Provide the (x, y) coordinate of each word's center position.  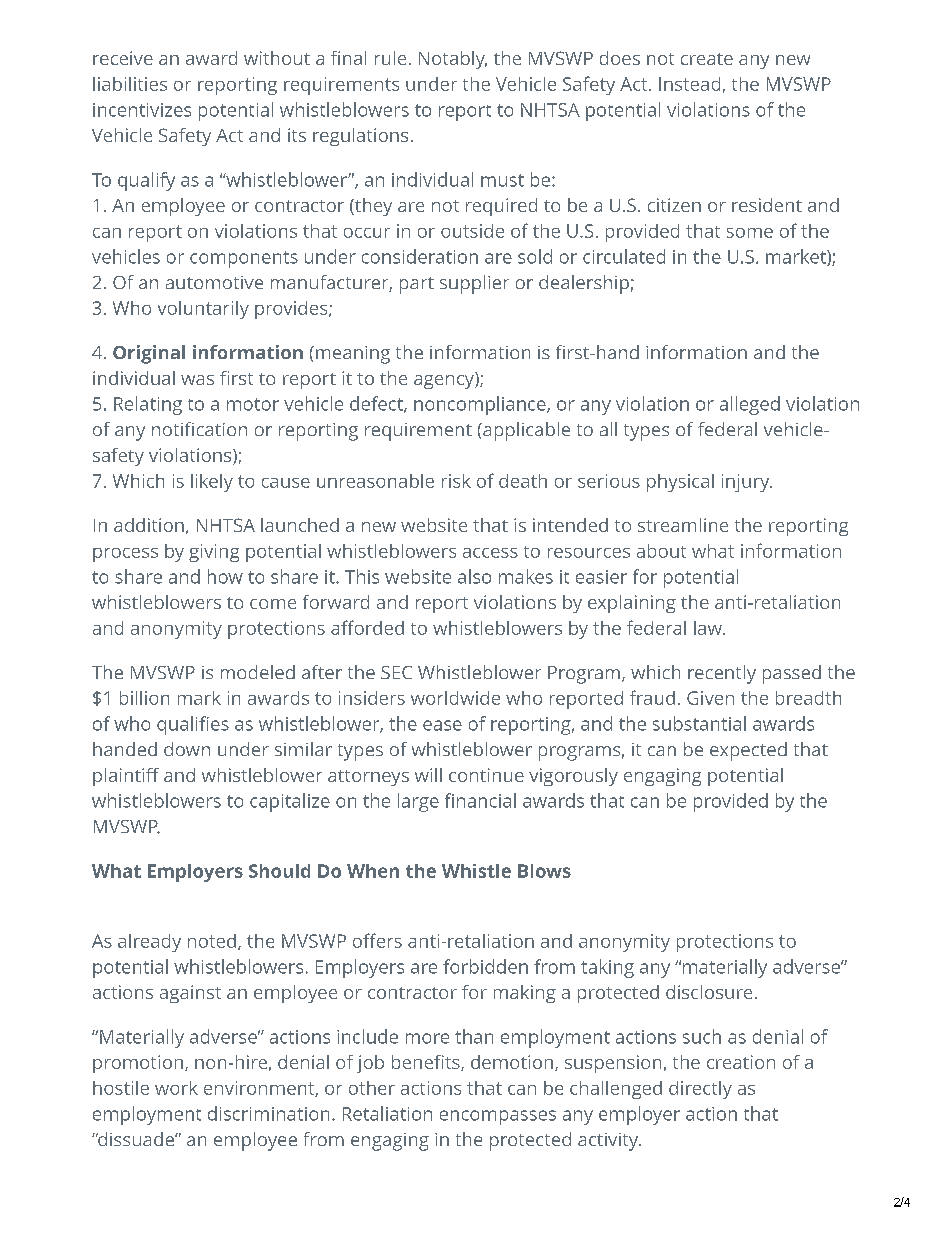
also (474, 576)
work (176, 1088)
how (225, 576)
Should (279, 871)
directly (700, 1090)
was (197, 380)
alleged (750, 405)
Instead (689, 84)
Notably (453, 60)
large (418, 802)
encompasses (498, 1117)
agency (445, 380)
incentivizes (142, 110)
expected (748, 751)
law (709, 628)
